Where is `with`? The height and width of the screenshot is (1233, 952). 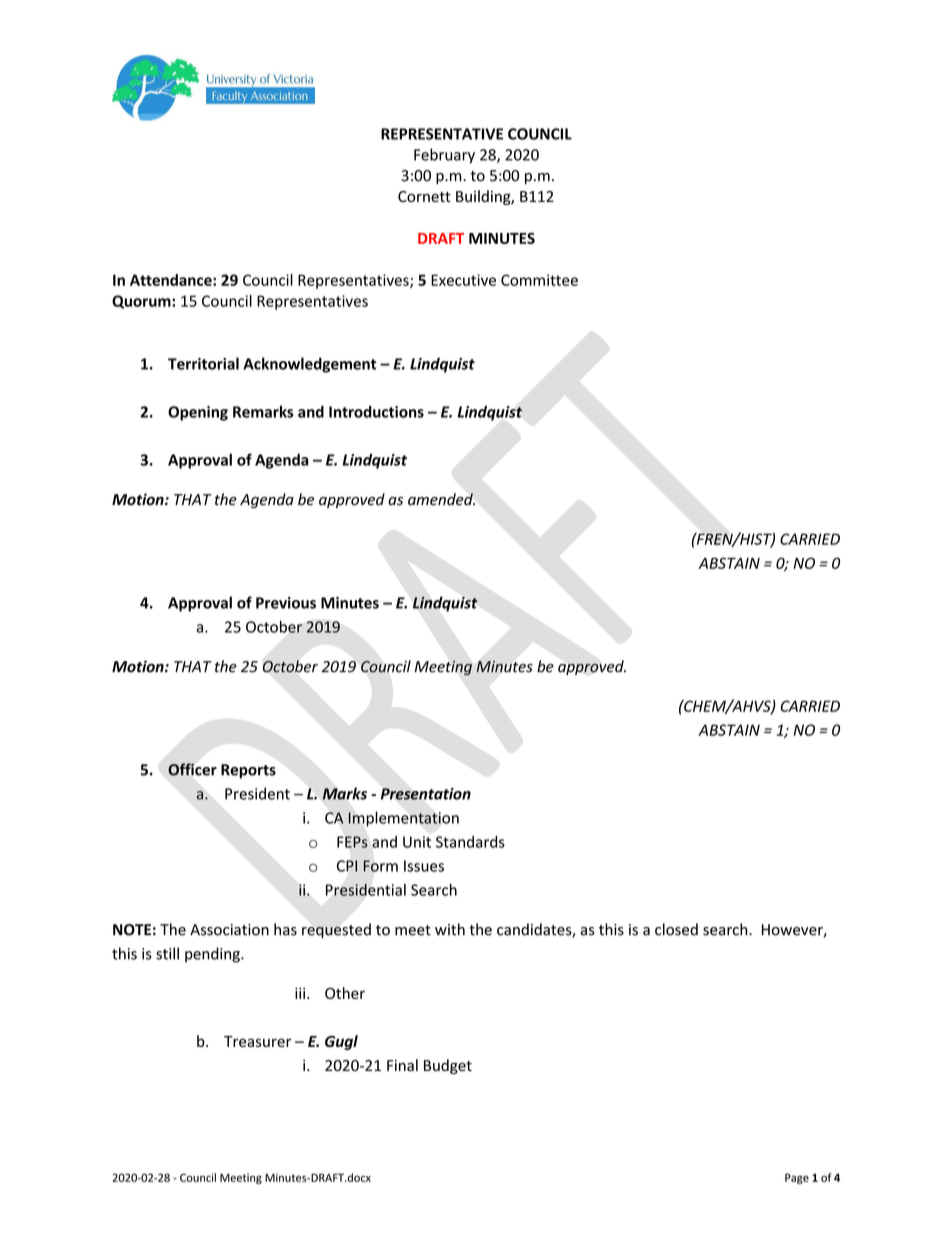
with is located at coordinates (450, 929).
